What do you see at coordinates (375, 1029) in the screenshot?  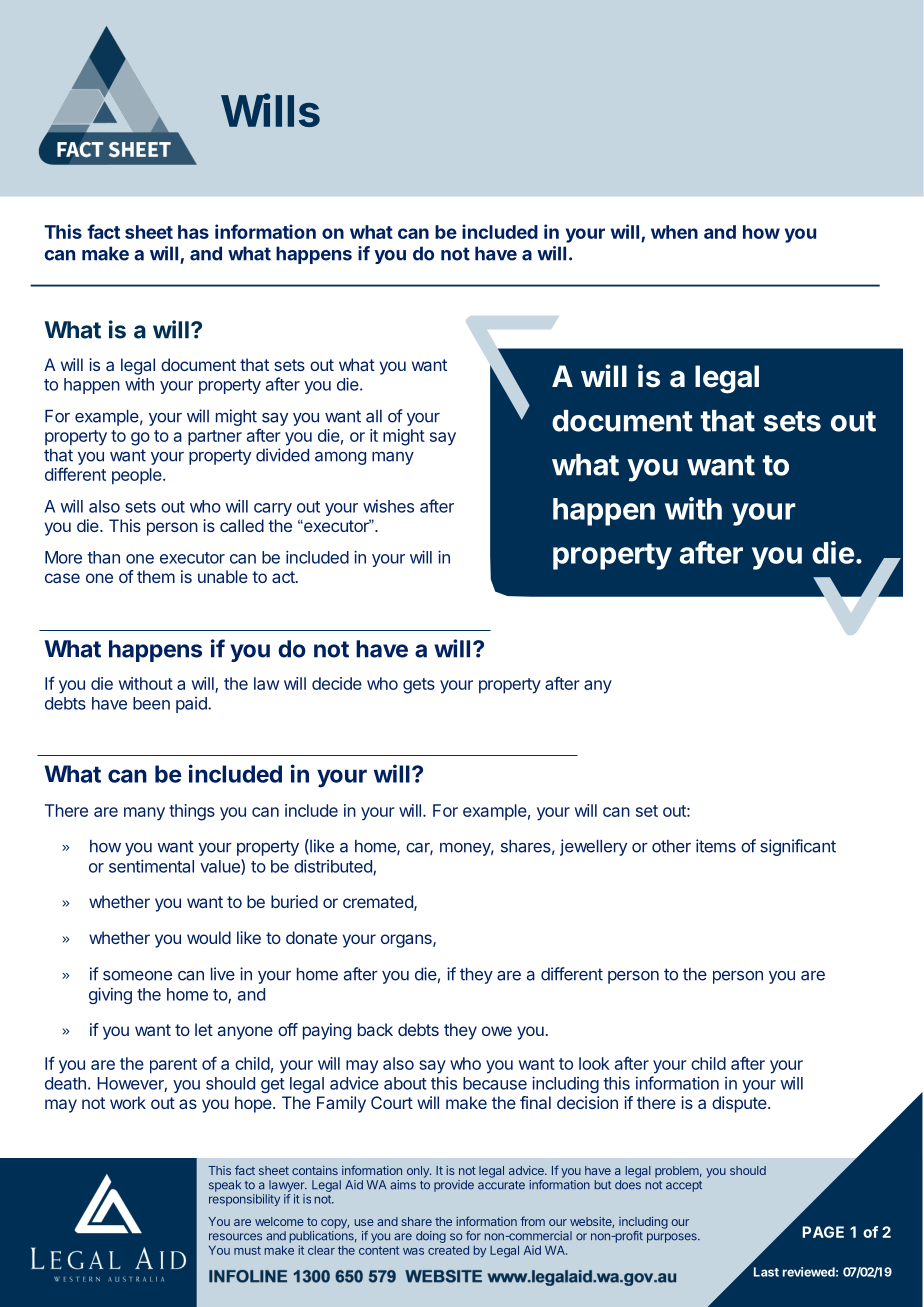 I see `back` at bounding box center [375, 1029].
